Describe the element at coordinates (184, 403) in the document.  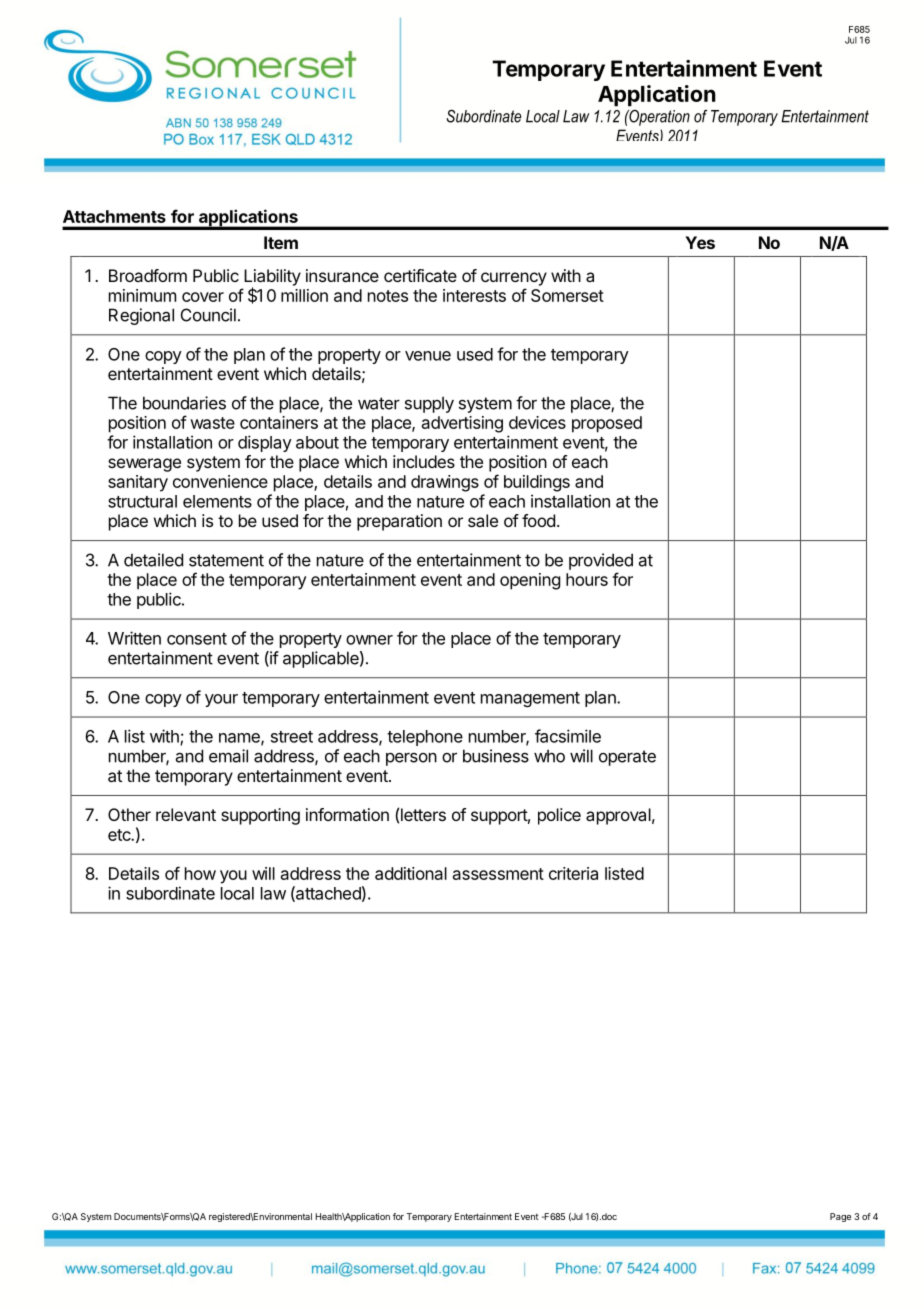
I see `boundaries` at that location.
